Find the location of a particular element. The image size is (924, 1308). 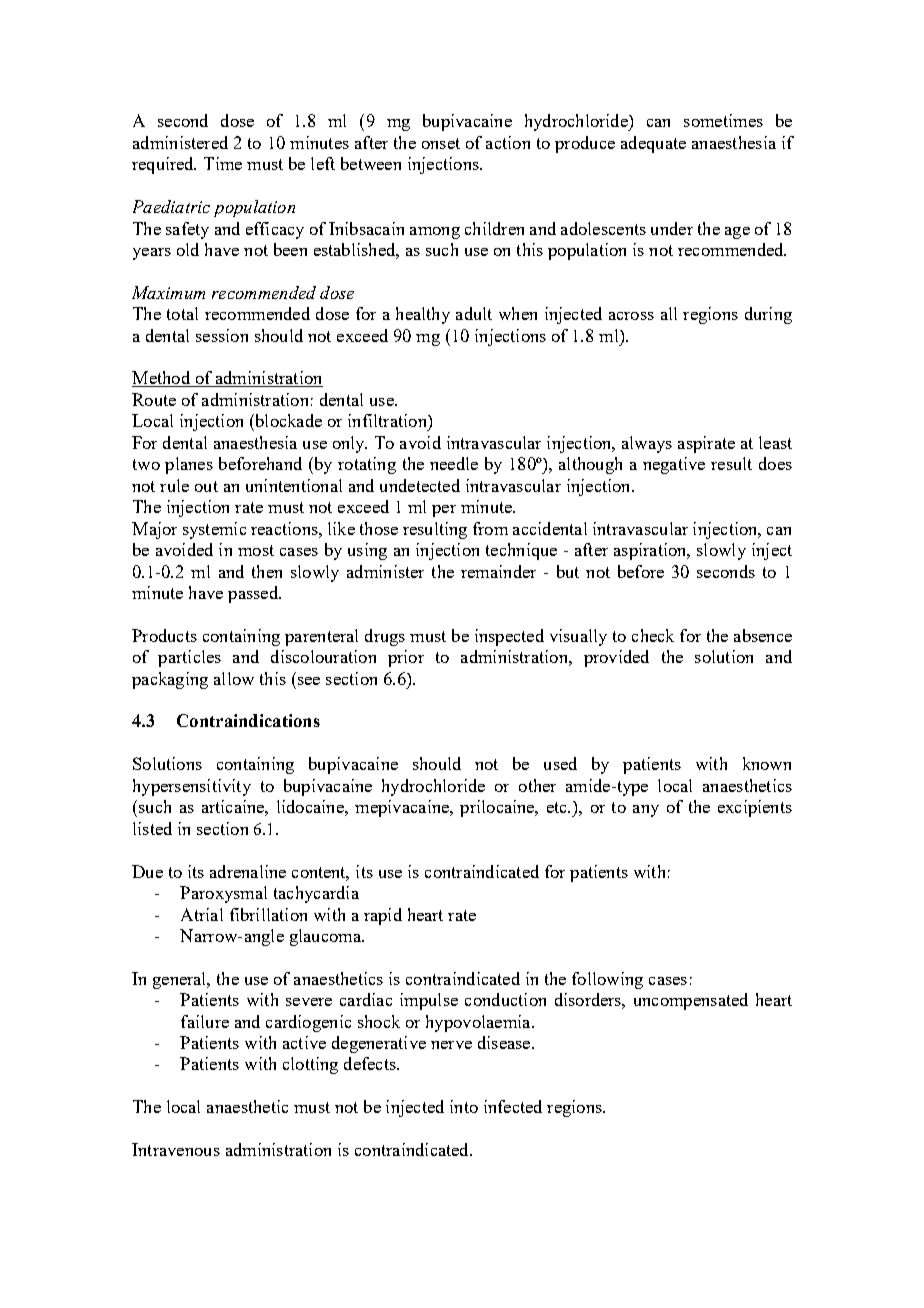

particles is located at coordinates (189, 658).
